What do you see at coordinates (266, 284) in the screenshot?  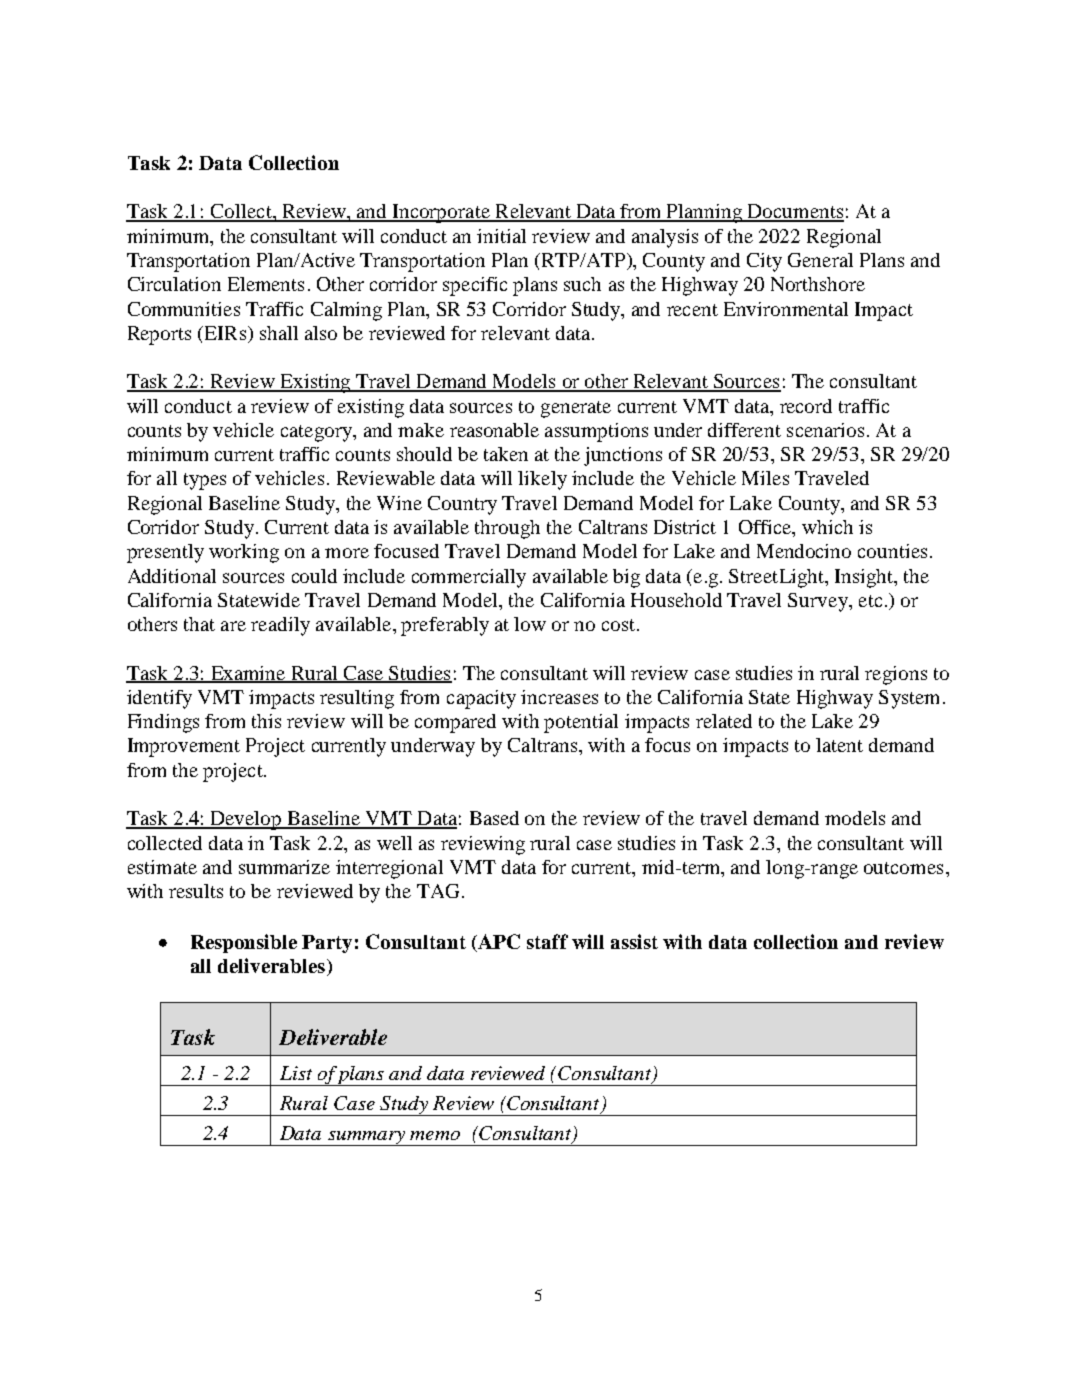 I see `Elements` at bounding box center [266, 284].
